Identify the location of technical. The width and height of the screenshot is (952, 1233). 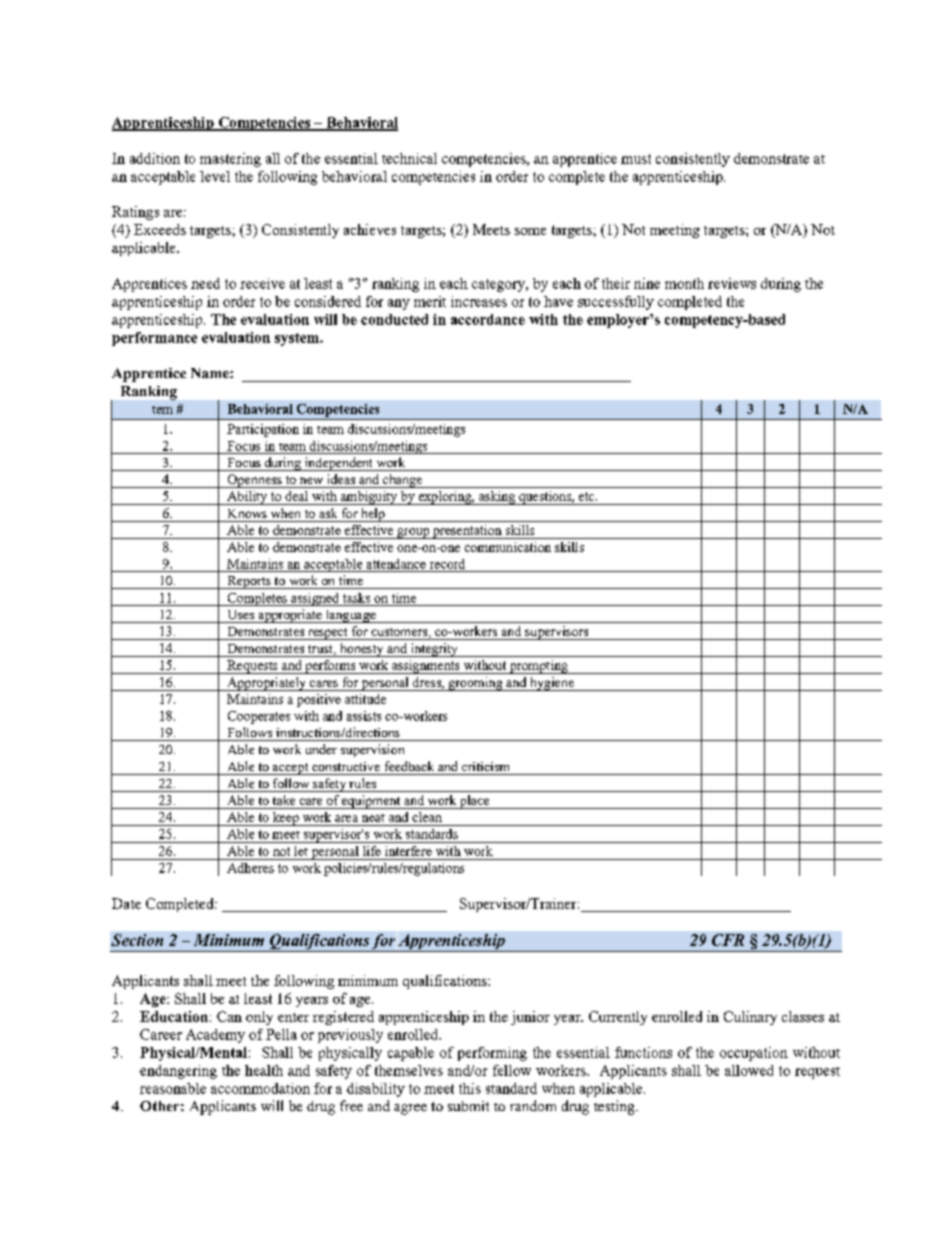
(409, 158).
